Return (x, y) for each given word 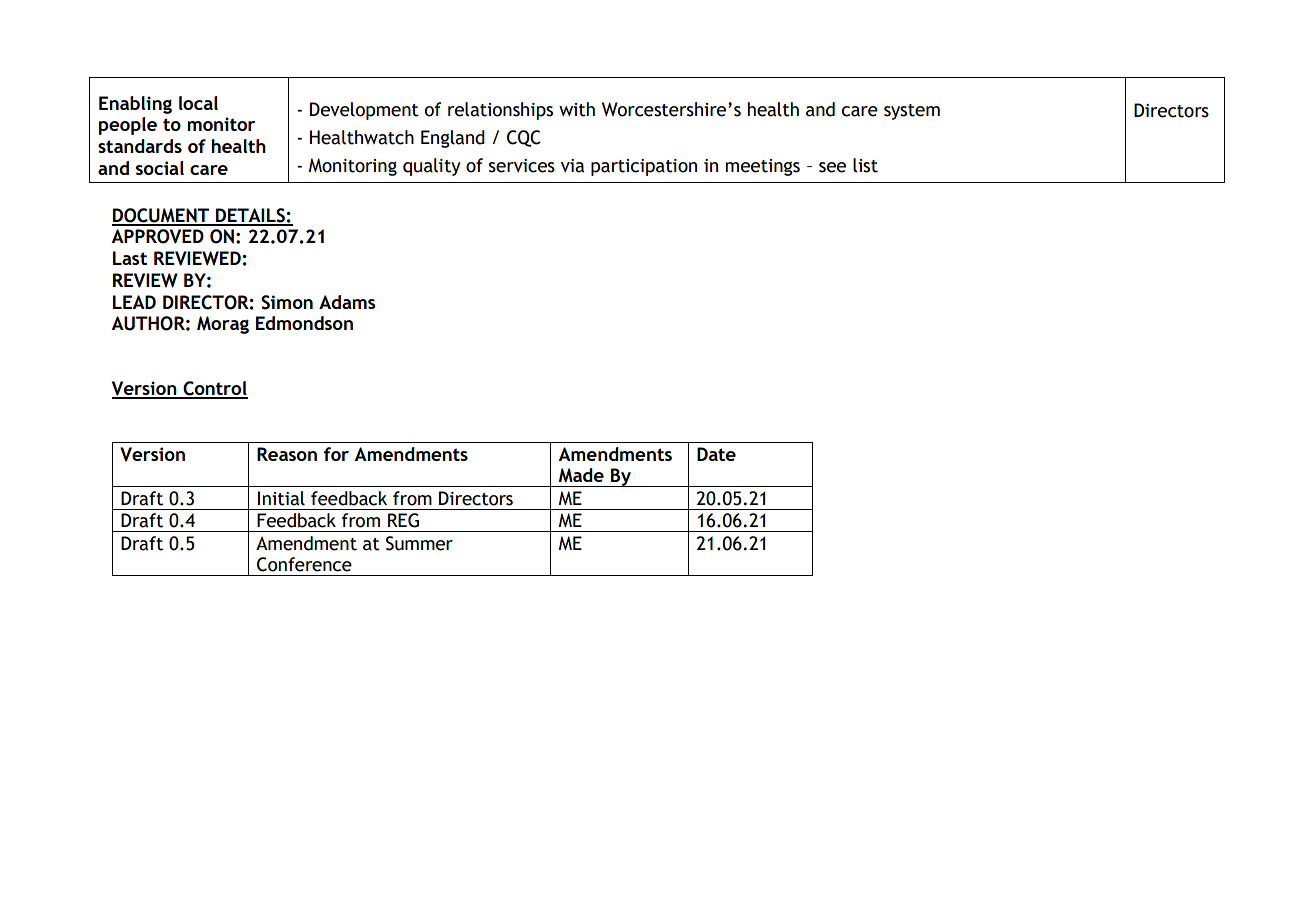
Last (130, 258)
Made (581, 475)
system (912, 112)
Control (214, 389)
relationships (500, 111)
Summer (419, 543)
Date (716, 454)
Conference (304, 564)
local (198, 103)
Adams (347, 302)
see (832, 167)
